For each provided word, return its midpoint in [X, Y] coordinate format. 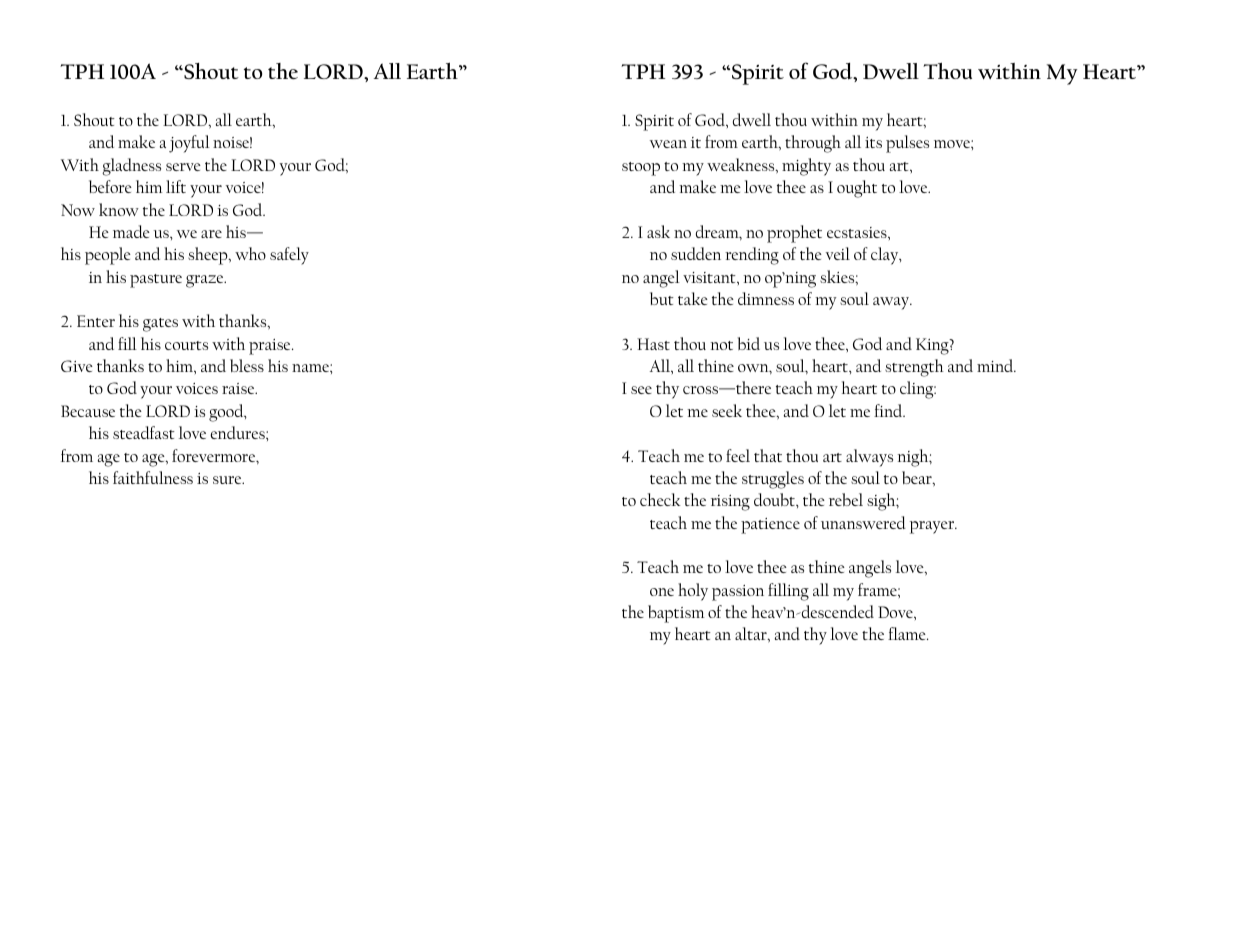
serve [183, 167]
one [662, 592]
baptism [676, 614]
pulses [907, 144]
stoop [641, 169]
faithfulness [153, 477]
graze [206, 281]
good [227, 413]
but [662, 298]
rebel [846, 499]
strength [914, 368]
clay [886, 256]
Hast [653, 344]
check [660, 499]
